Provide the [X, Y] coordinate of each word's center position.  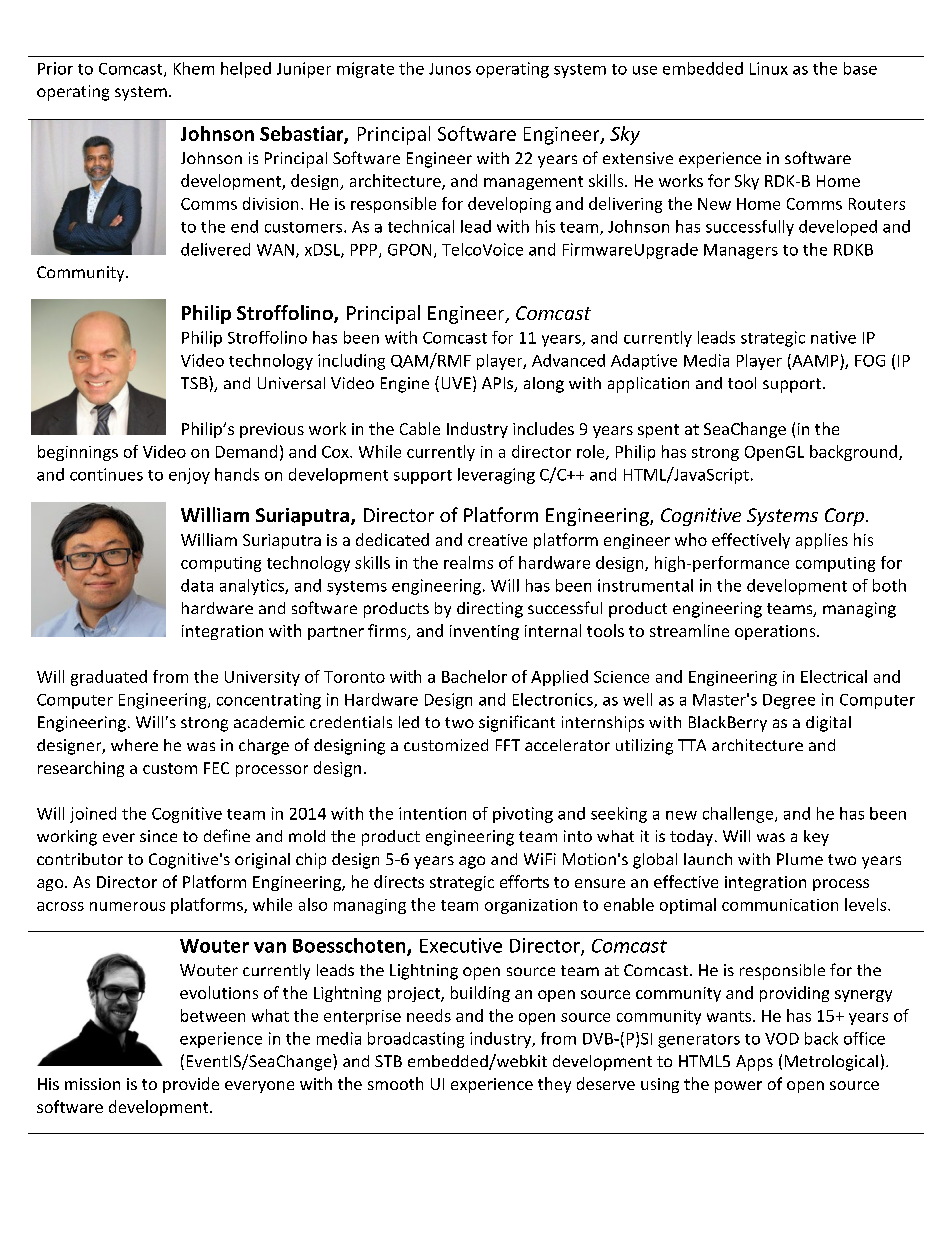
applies [822, 541]
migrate [365, 70]
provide [191, 1085]
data [197, 585]
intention [432, 813]
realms [468, 562]
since [158, 836]
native [833, 337]
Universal [291, 383]
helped [246, 70]
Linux [769, 68]
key [816, 838]
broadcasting [416, 1040]
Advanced [568, 360]
